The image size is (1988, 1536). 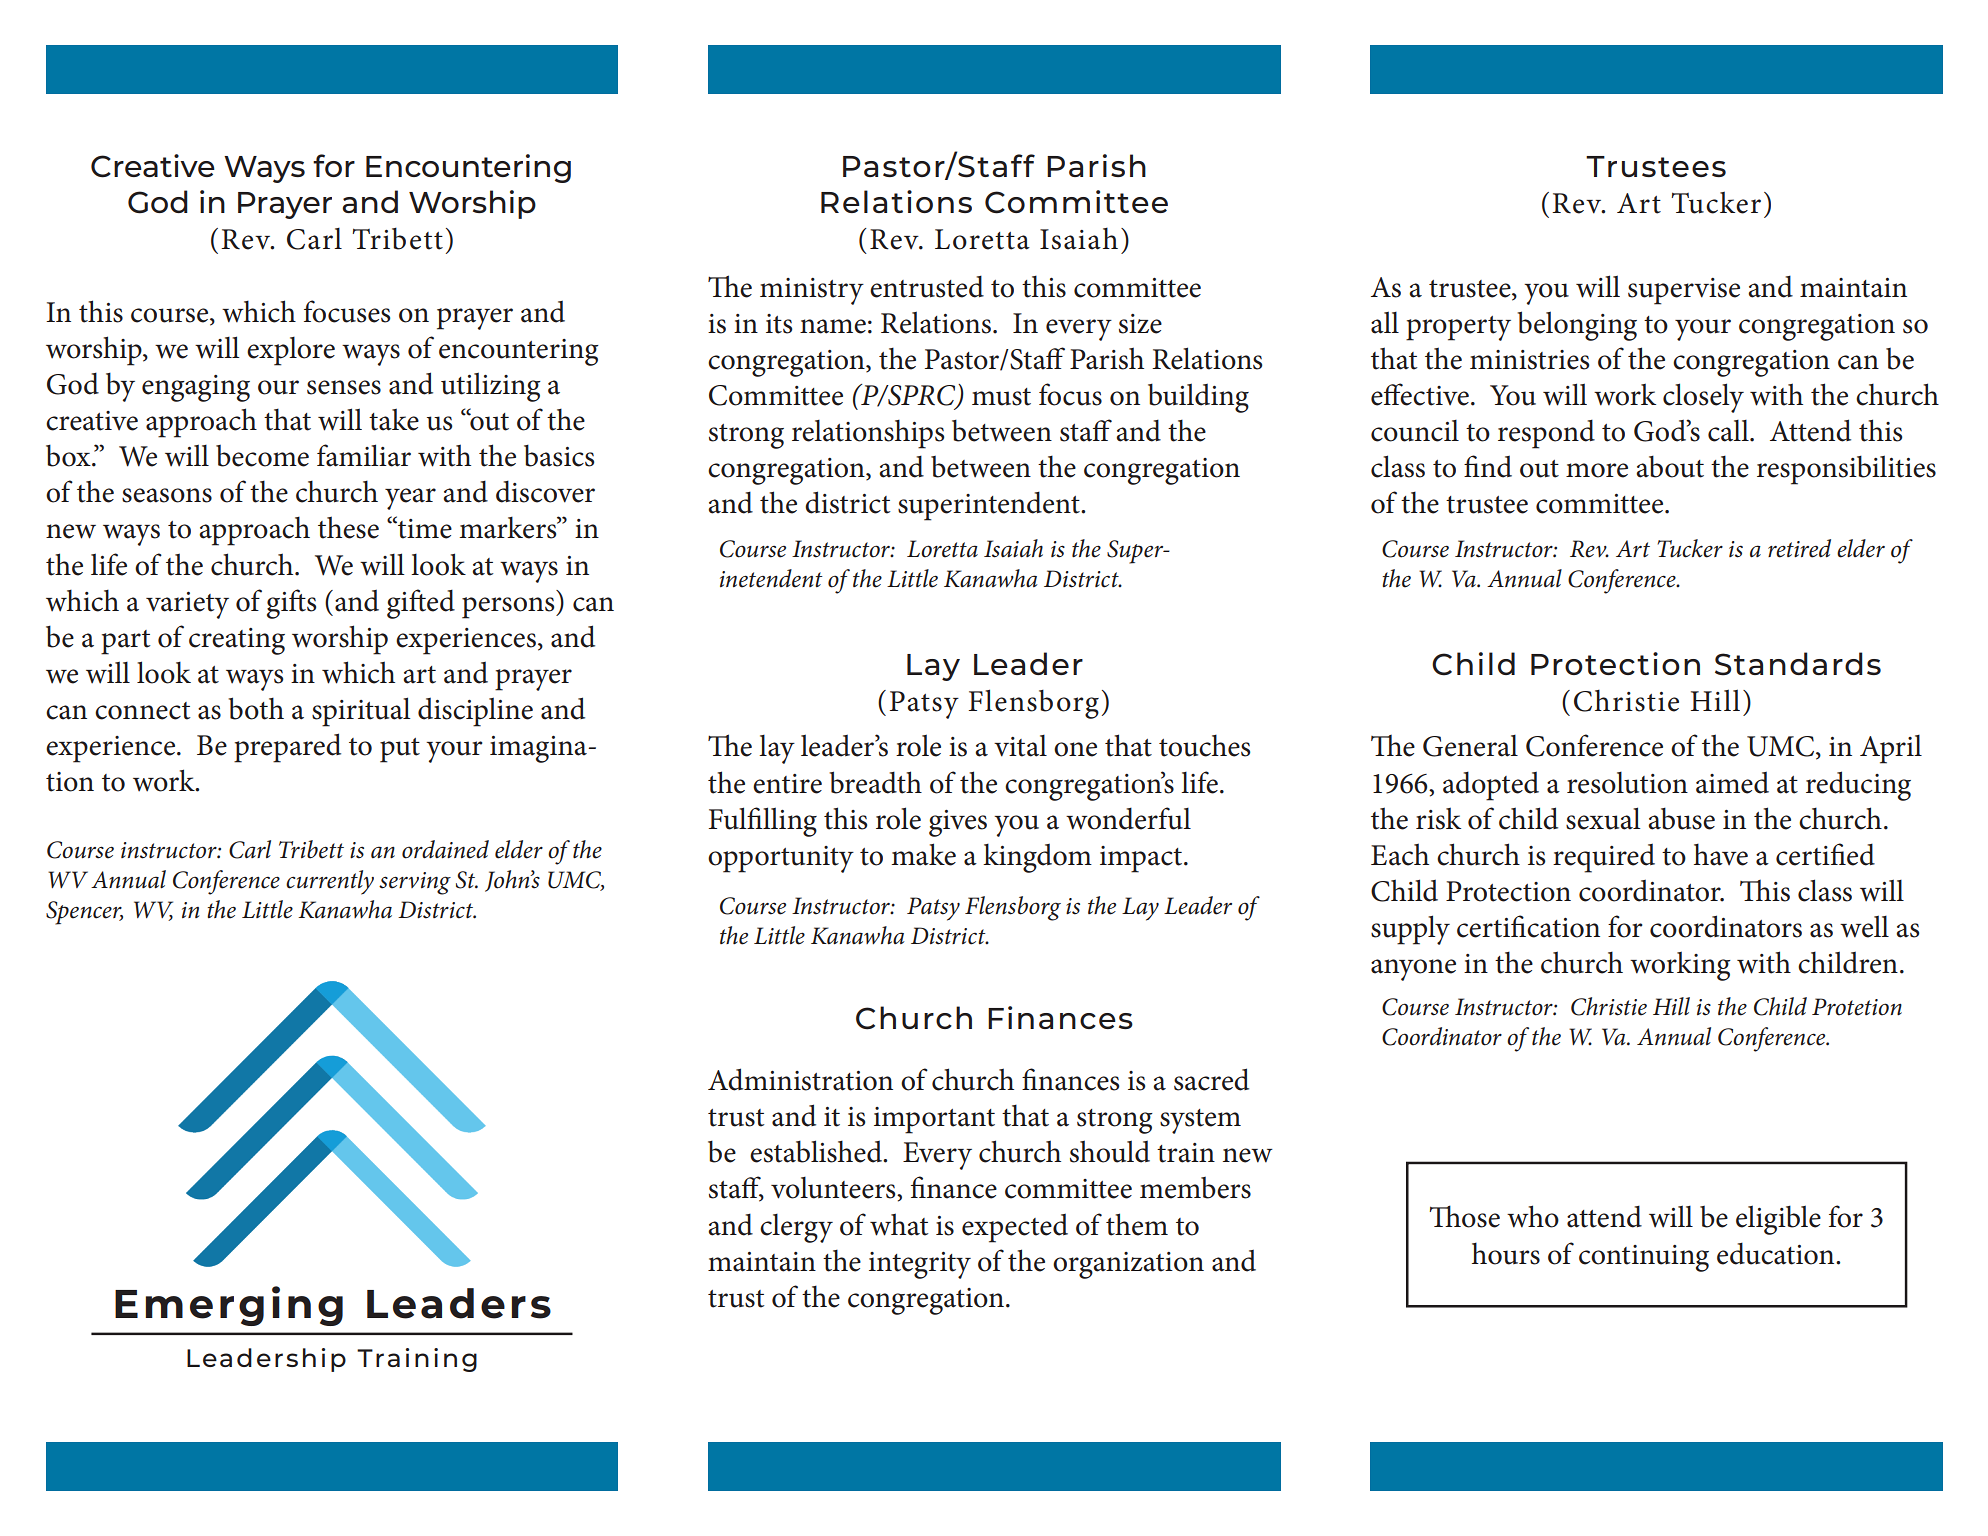 What do you see at coordinates (1644, 1258) in the screenshot?
I see `continuing` at bounding box center [1644, 1258].
